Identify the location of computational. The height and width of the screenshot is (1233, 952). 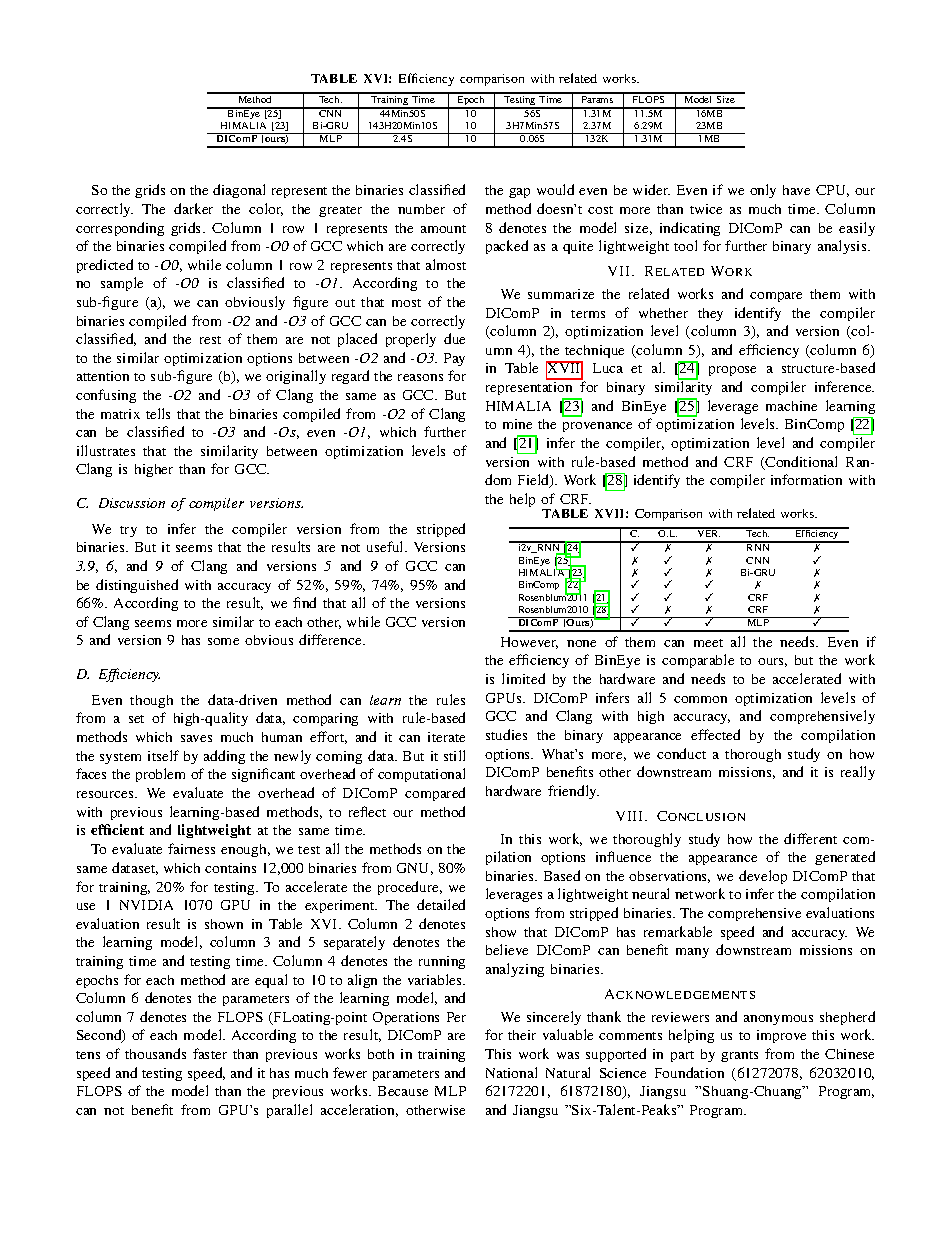
(421, 775).
